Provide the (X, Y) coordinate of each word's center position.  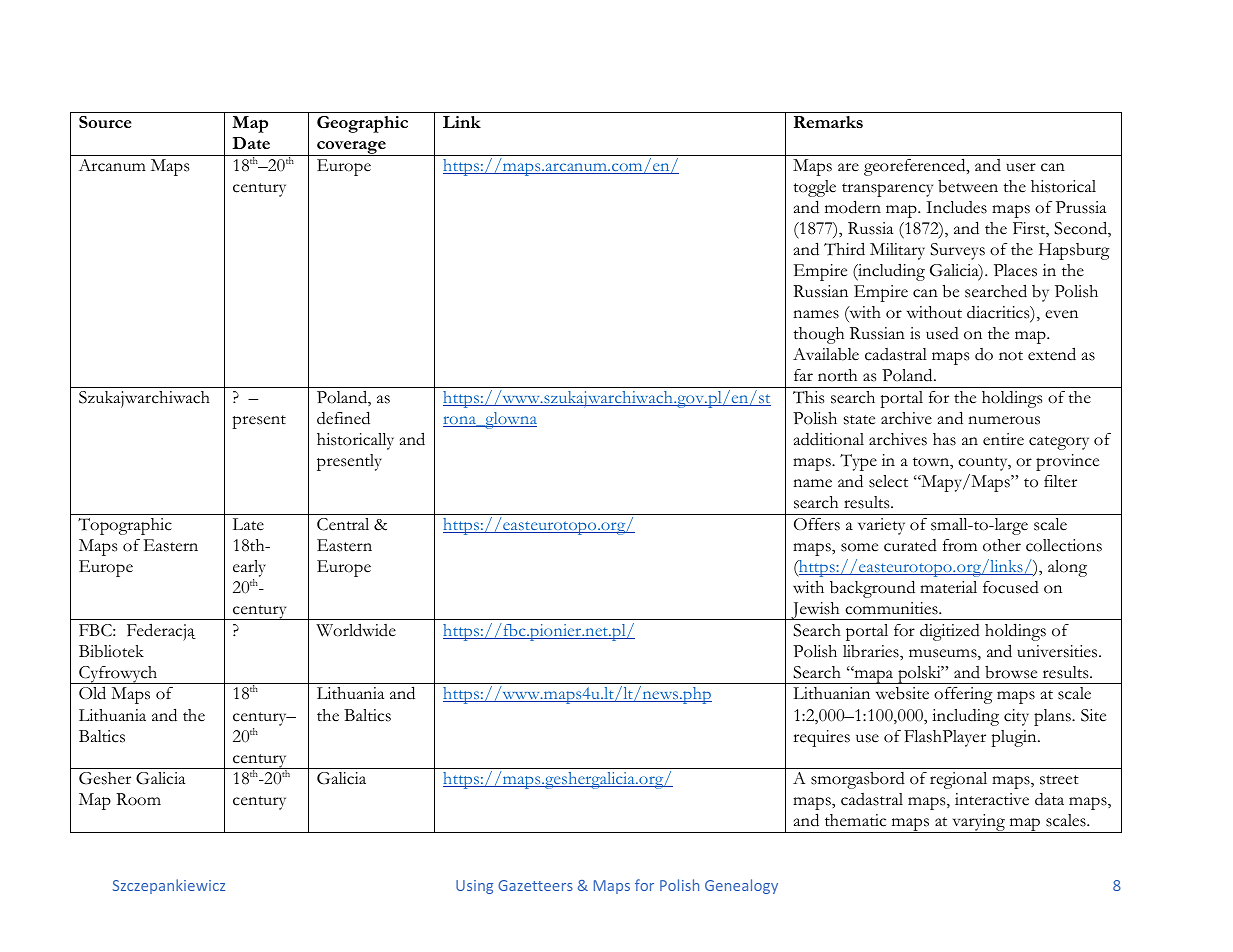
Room (138, 799)
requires (821, 738)
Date (251, 143)
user (1021, 167)
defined (343, 418)
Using (474, 887)
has (944, 439)
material (948, 587)
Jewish (815, 611)
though (818, 335)
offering (963, 695)
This (808, 397)
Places (1015, 270)
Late (248, 524)
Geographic (362, 124)
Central (343, 524)
